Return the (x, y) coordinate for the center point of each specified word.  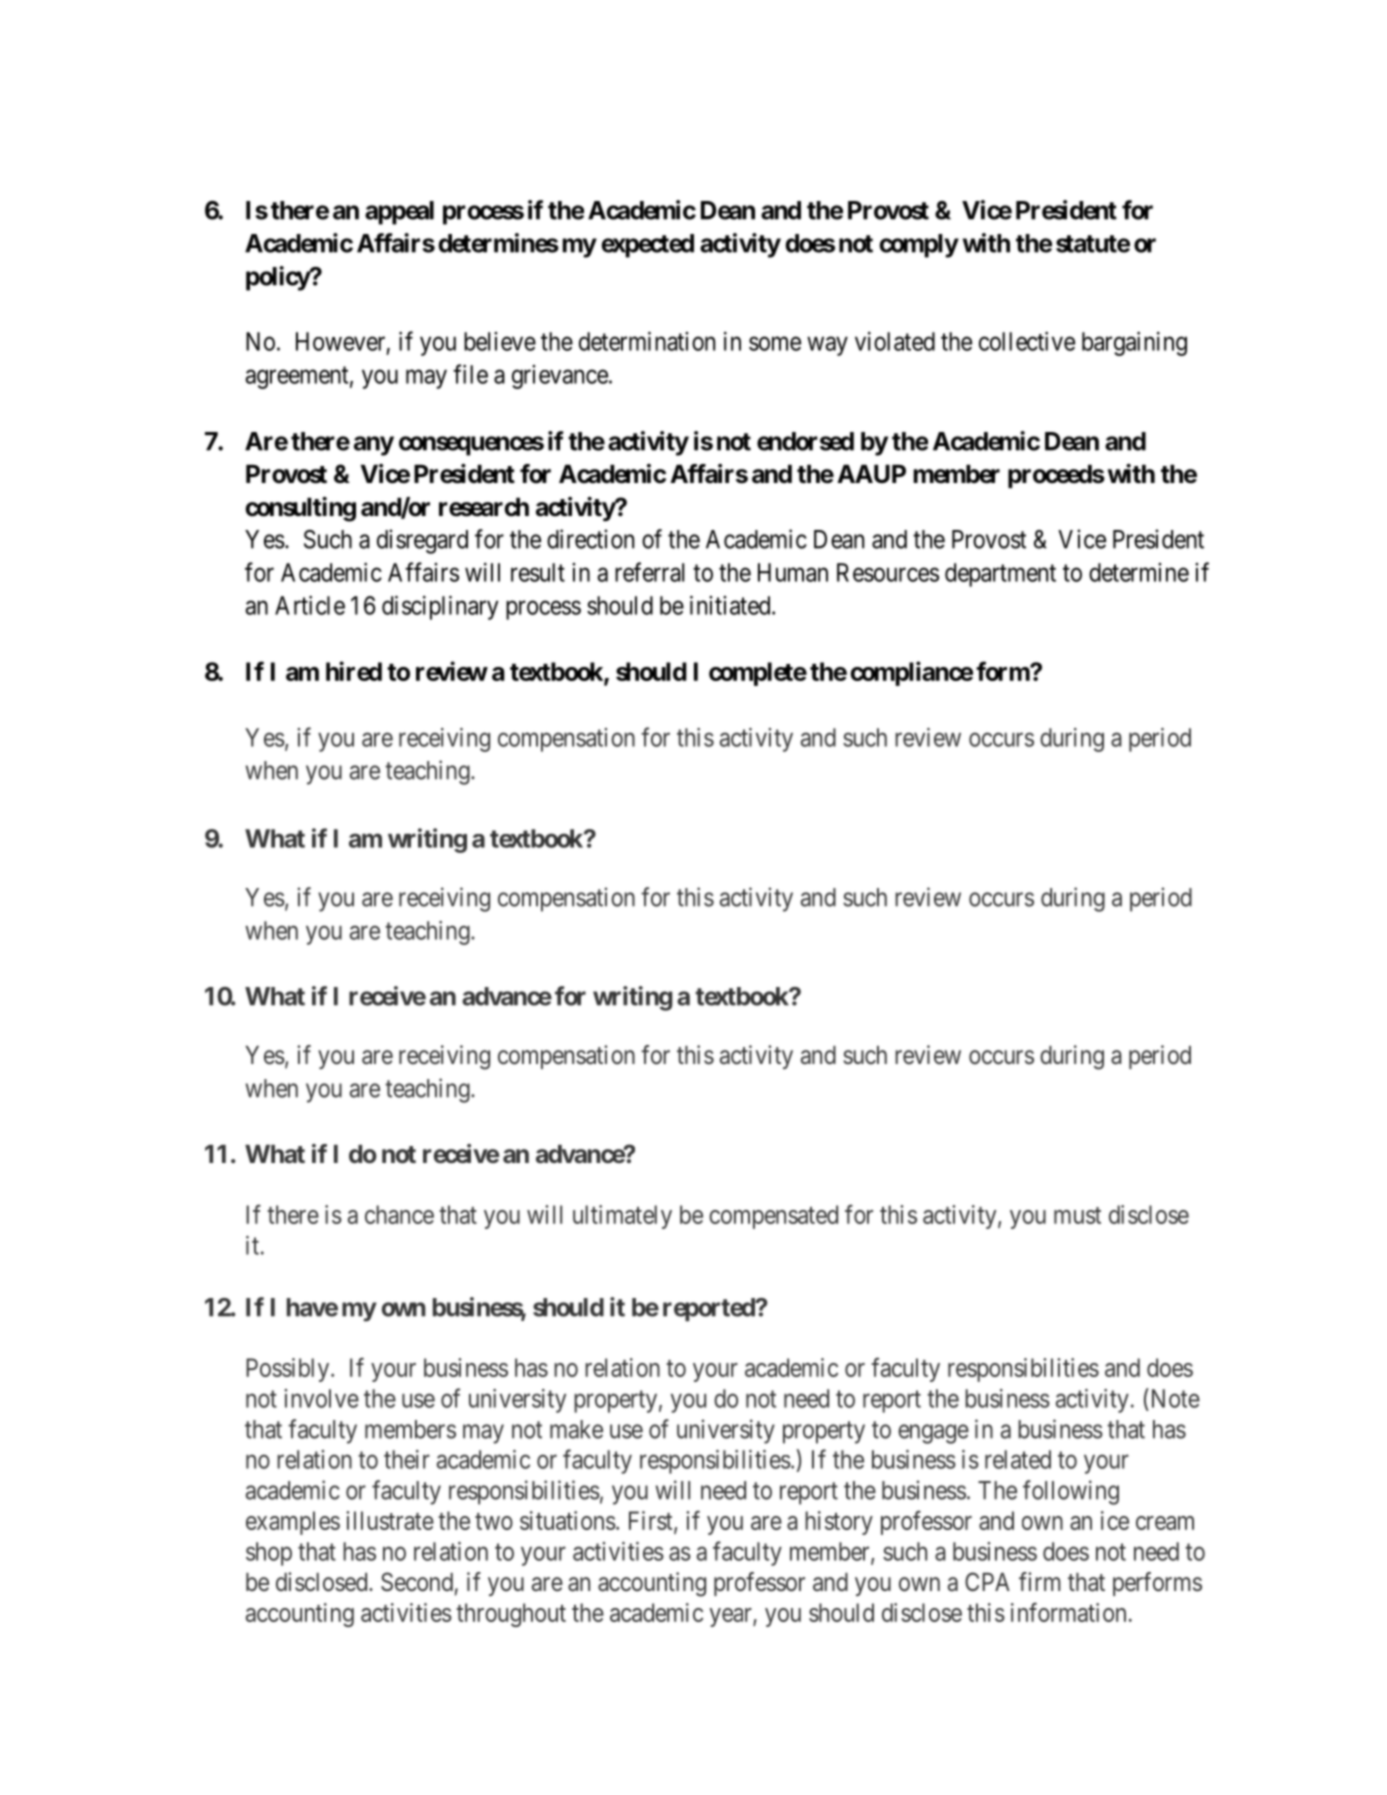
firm (1040, 1581)
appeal (399, 213)
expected (647, 246)
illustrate (390, 1520)
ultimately (622, 1217)
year (731, 1617)
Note (1174, 1398)
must (1077, 1215)
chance (399, 1214)
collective (1027, 341)
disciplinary (440, 608)
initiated (731, 605)
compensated (773, 1217)
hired (354, 671)
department (1000, 575)
